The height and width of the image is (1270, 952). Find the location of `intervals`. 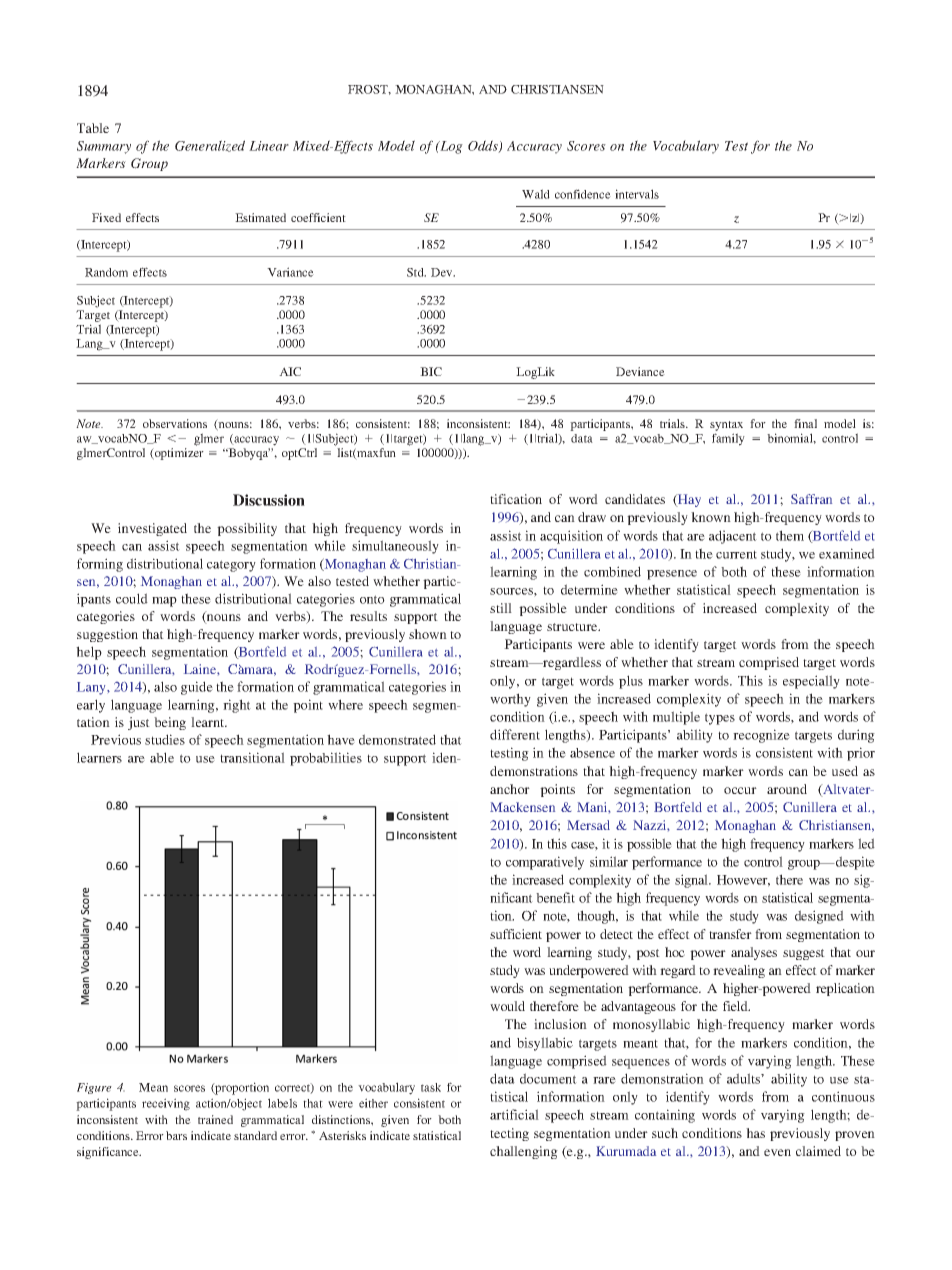

intervals is located at coordinates (637, 194).
